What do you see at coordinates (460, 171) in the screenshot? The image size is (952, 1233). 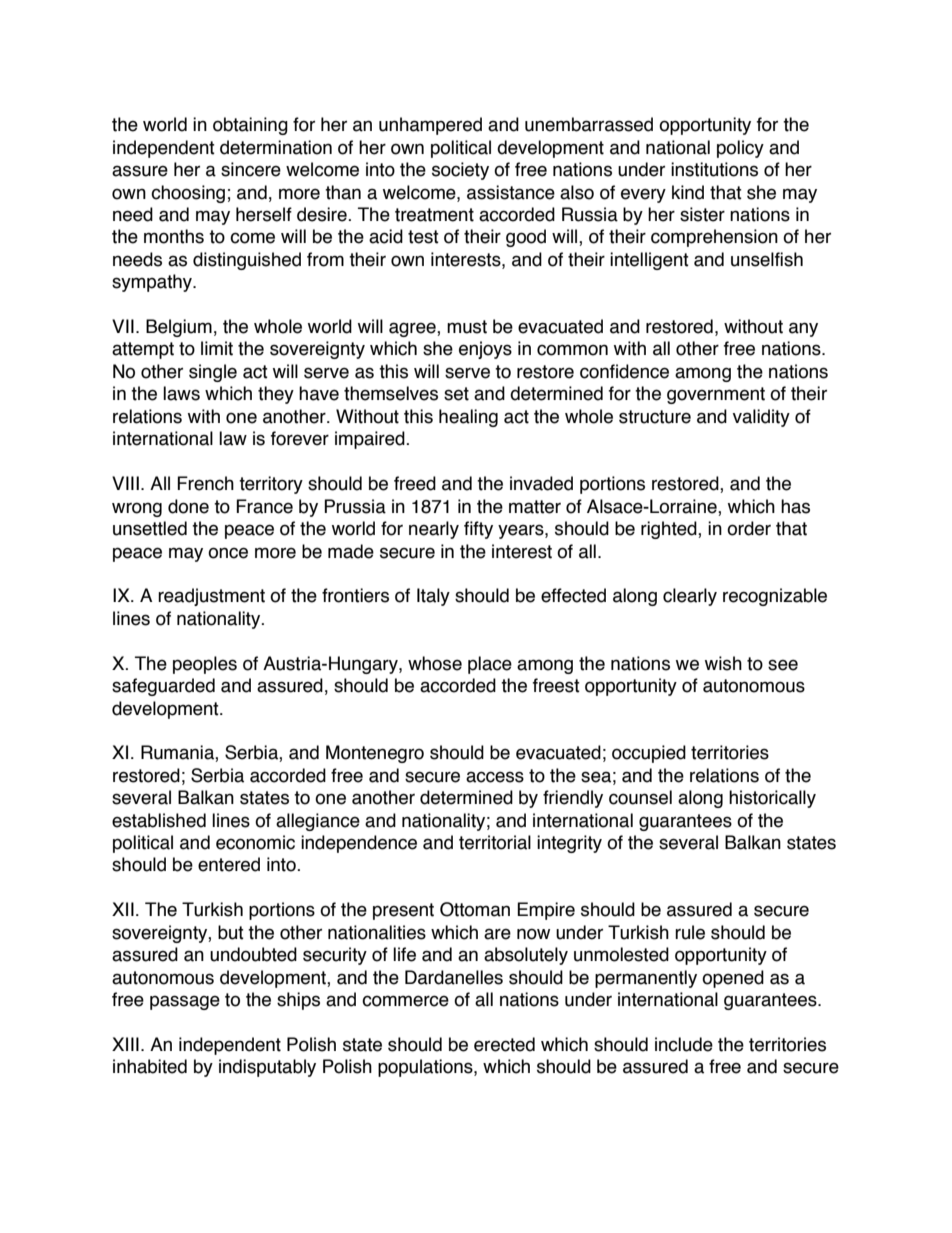 I see `society` at bounding box center [460, 171].
